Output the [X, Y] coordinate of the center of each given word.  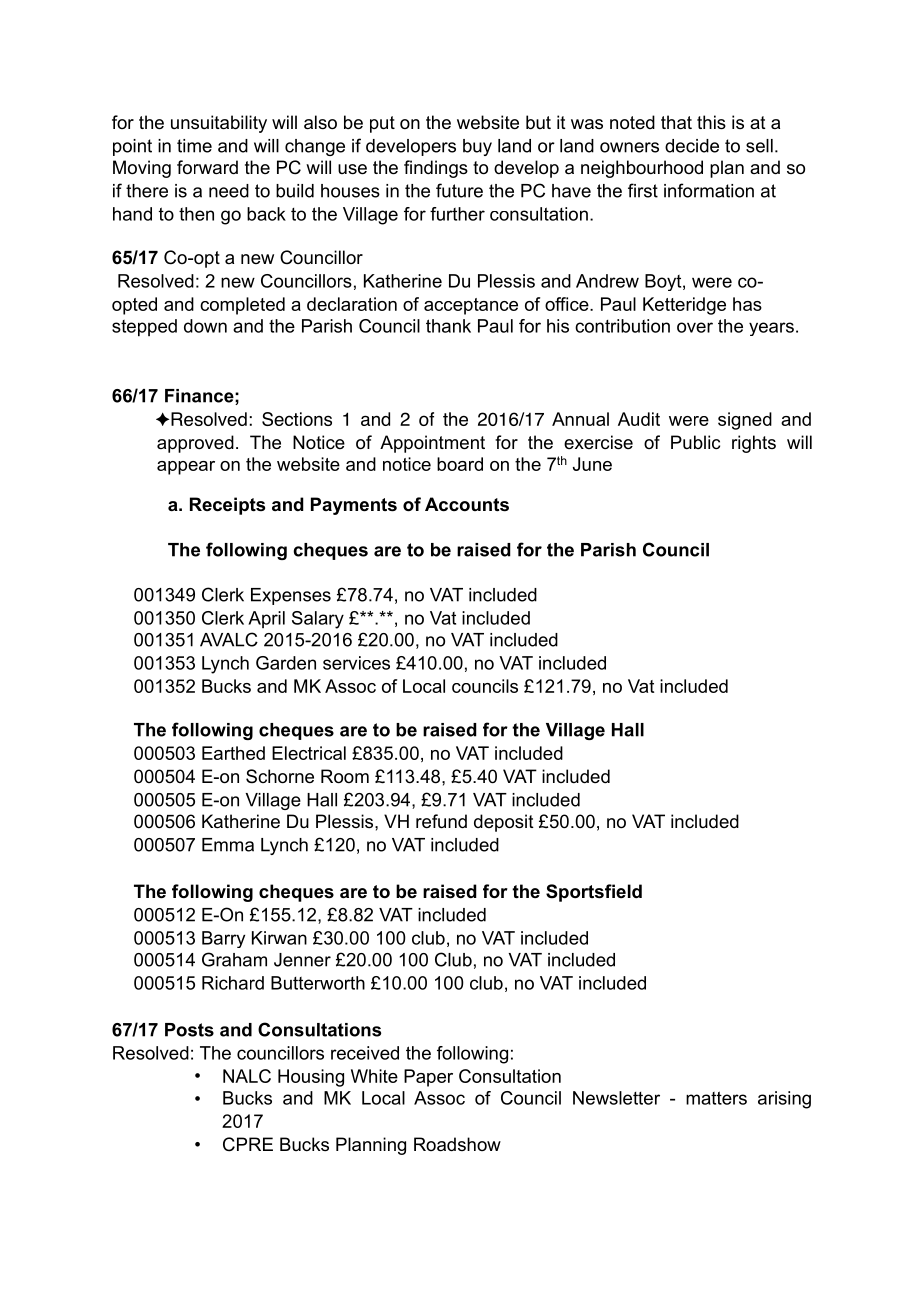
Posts [189, 1030]
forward [207, 167]
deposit [504, 823]
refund [441, 821]
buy [477, 147]
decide [692, 146]
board [460, 464]
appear [186, 468]
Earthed [233, 753]
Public [695, 442]
